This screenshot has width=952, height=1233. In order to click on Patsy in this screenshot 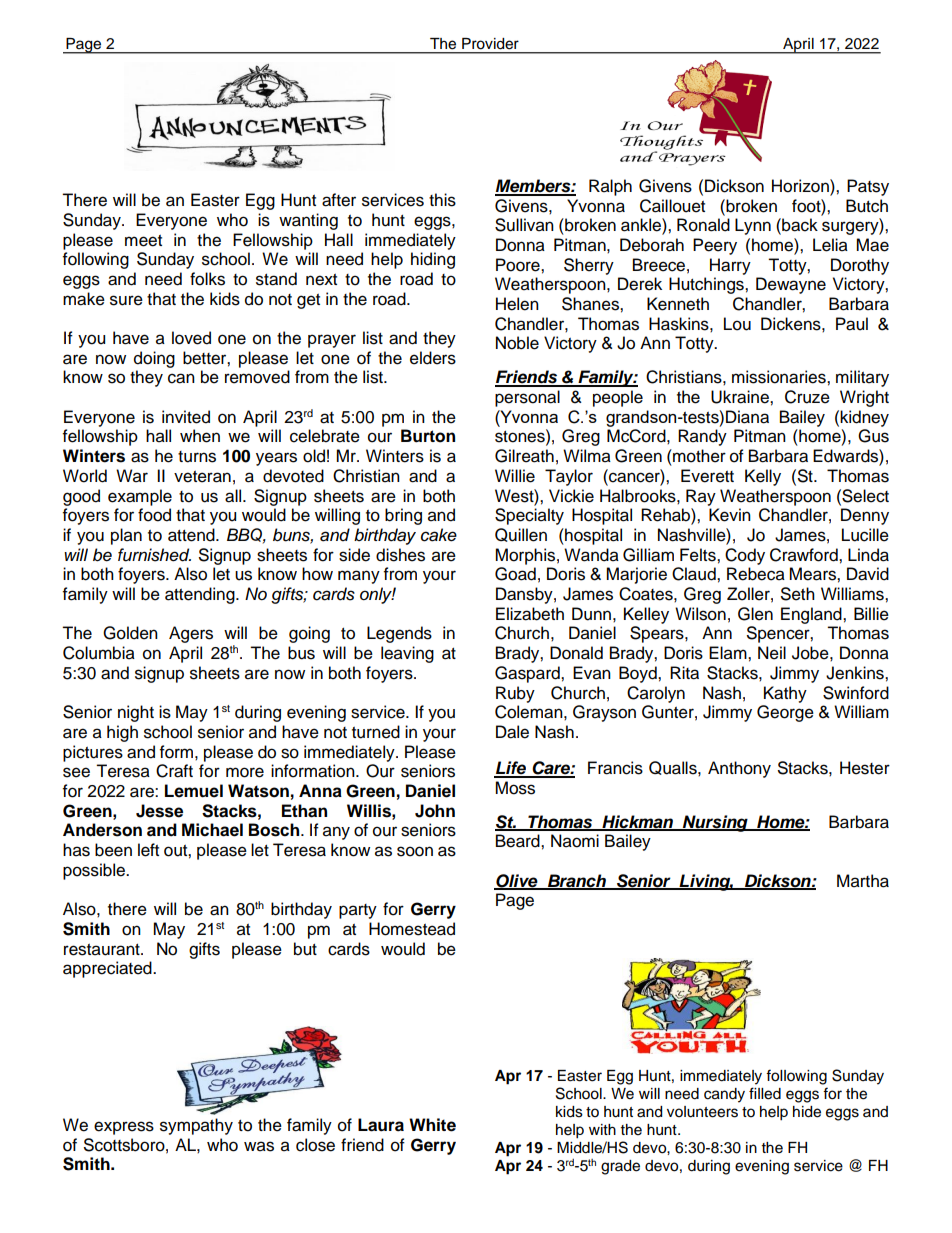, I will do `click(868, 187)`.
